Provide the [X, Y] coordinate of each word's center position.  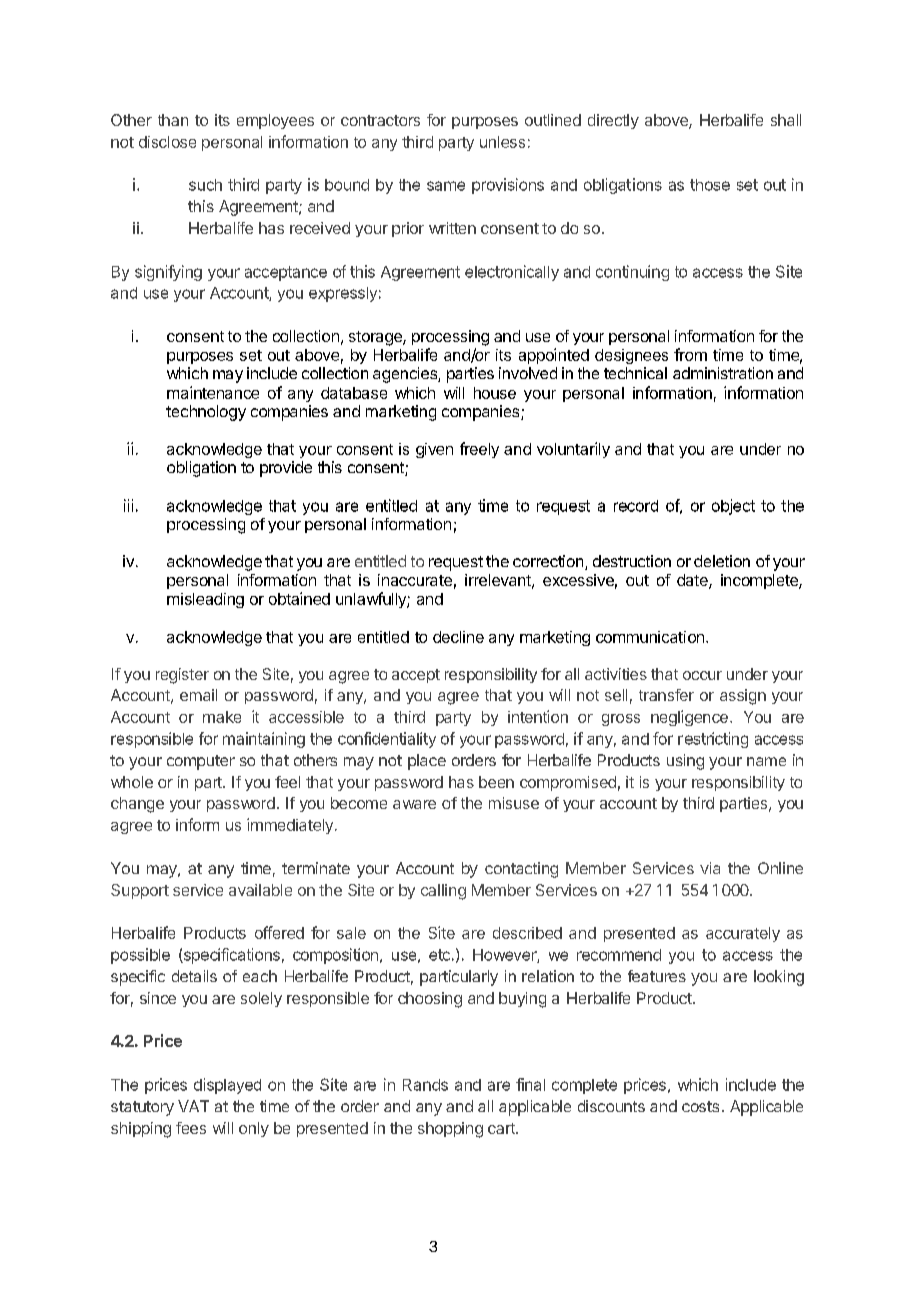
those [710, 185]
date [693, 581]
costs [700, 1106]
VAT [193, 1106]
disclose [167, 142]
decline [458, 637]
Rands [425, 1085]
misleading [205, 600]
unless [502, 142]
